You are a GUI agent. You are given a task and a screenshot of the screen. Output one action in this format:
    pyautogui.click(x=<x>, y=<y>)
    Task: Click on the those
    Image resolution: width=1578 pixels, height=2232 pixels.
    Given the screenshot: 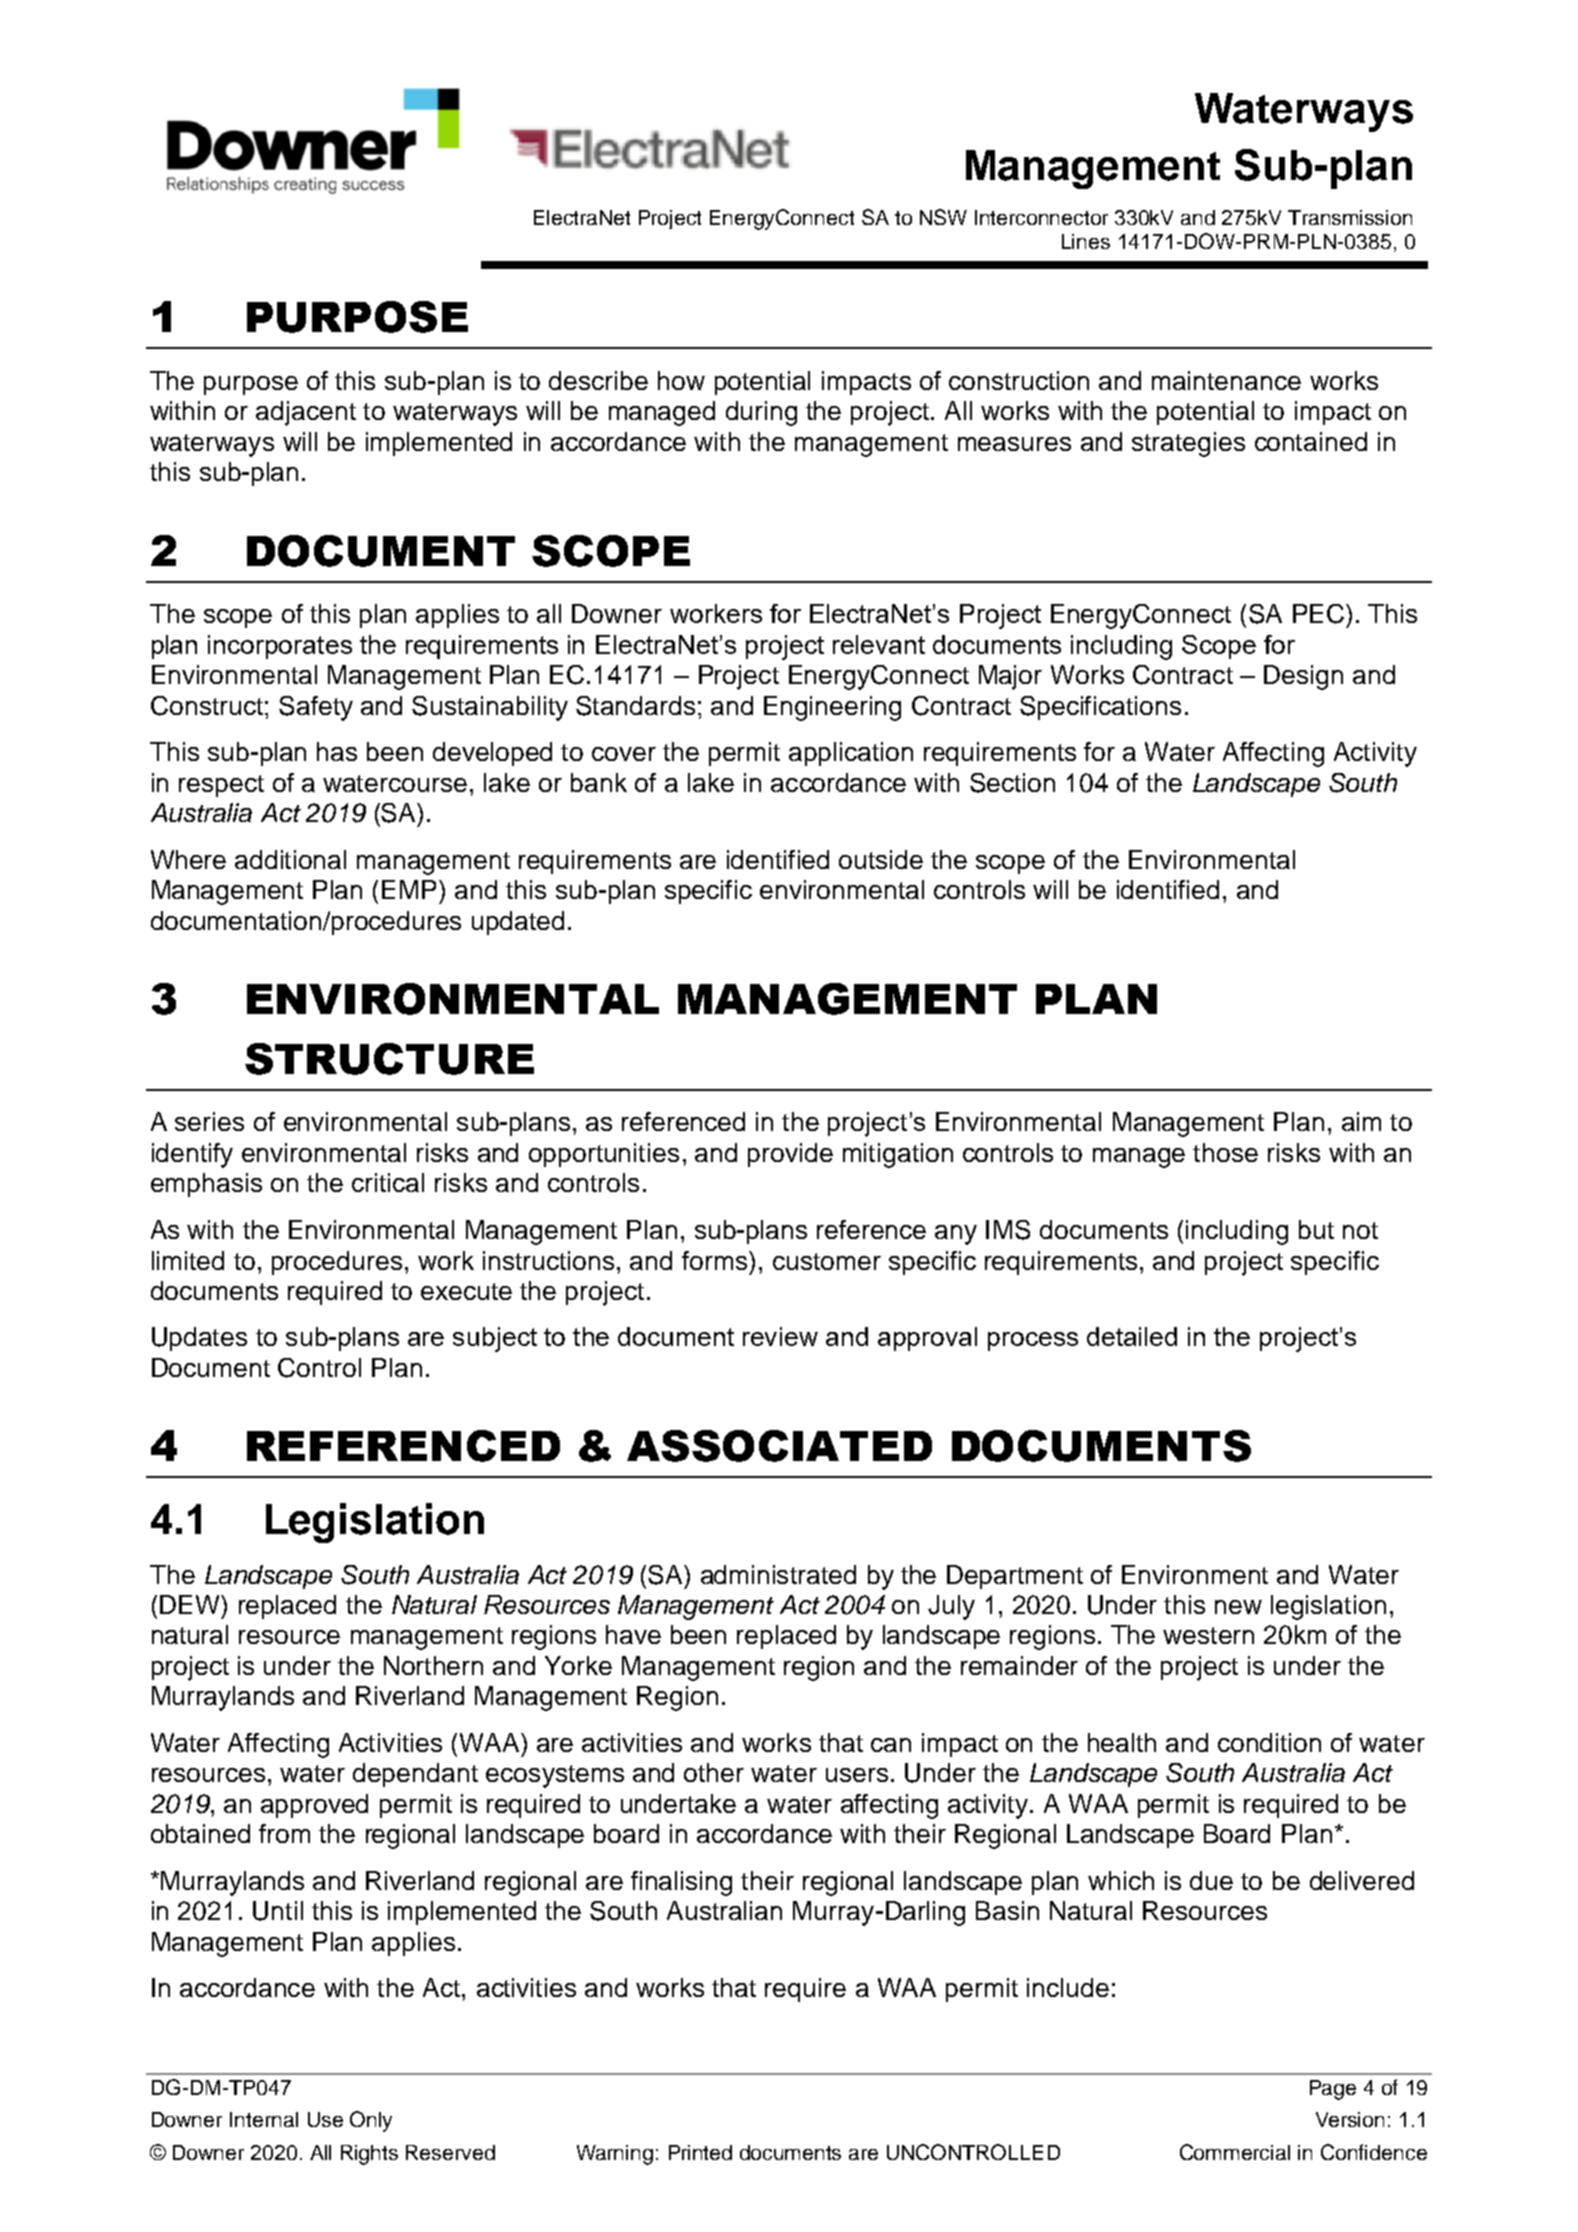 What is the action you would take?
    pyautogui.click(x=1225, y=1152)
